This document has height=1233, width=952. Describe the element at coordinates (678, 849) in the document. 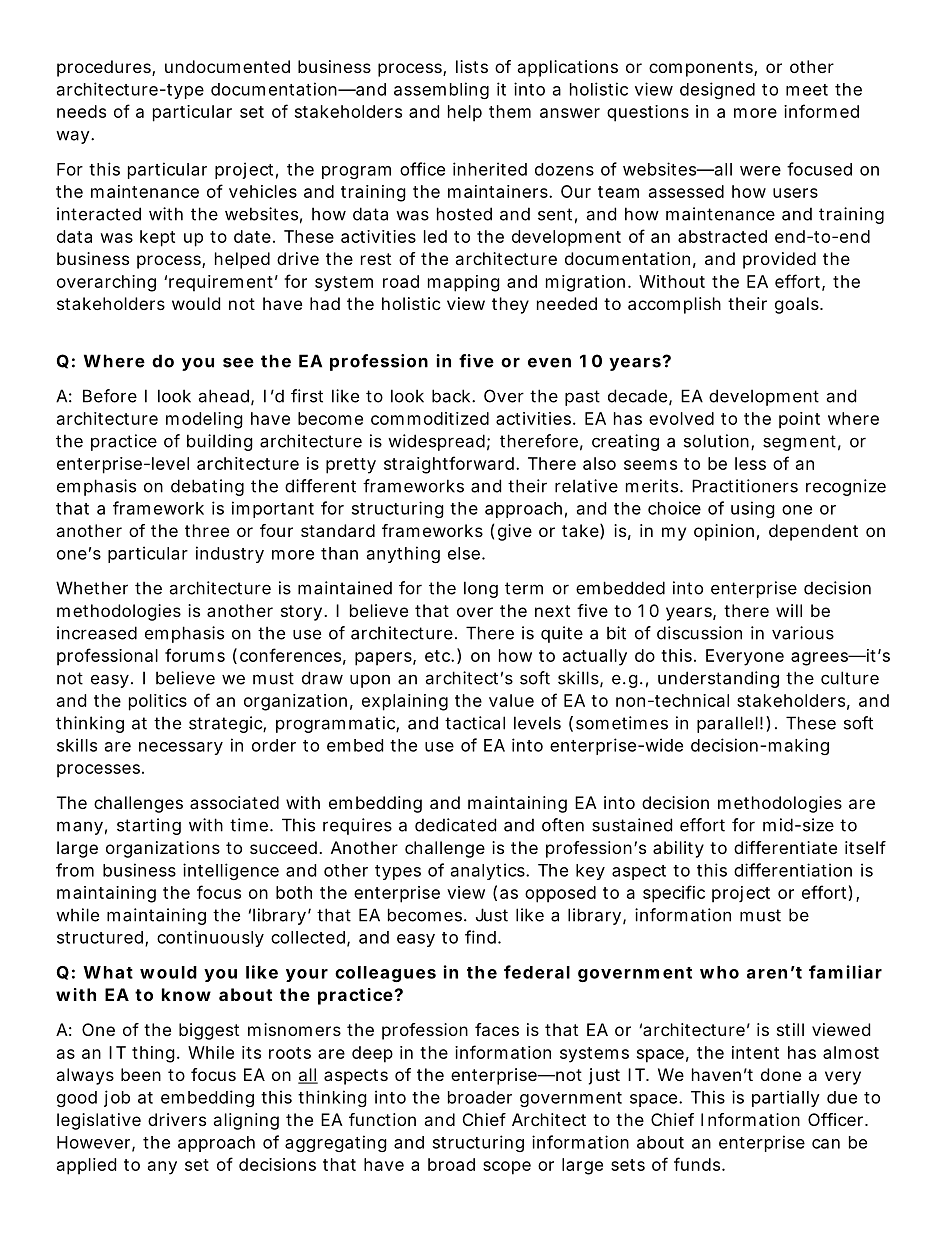

I see `ability` at that location.
